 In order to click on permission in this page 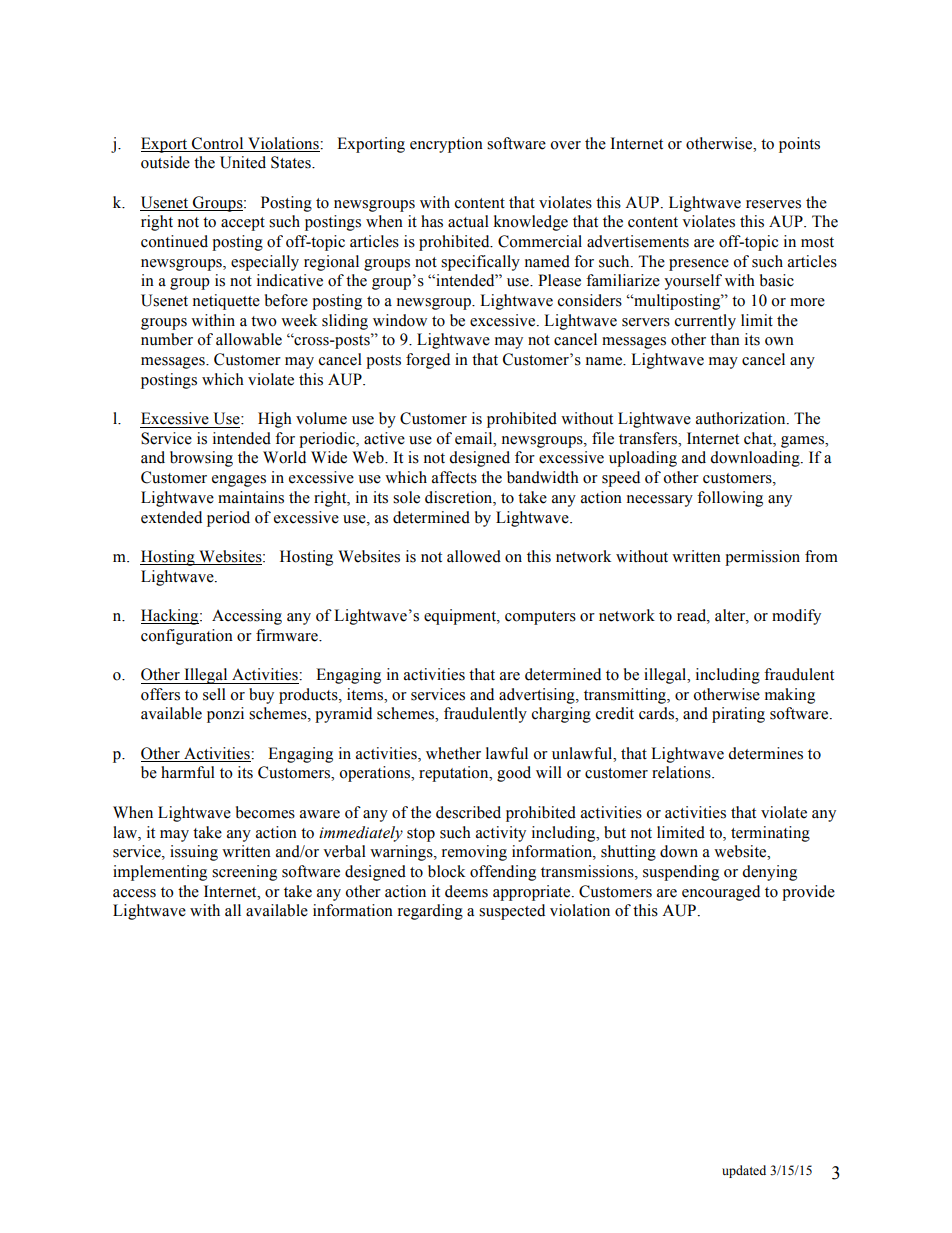, I will do `click(762, 558)`.
